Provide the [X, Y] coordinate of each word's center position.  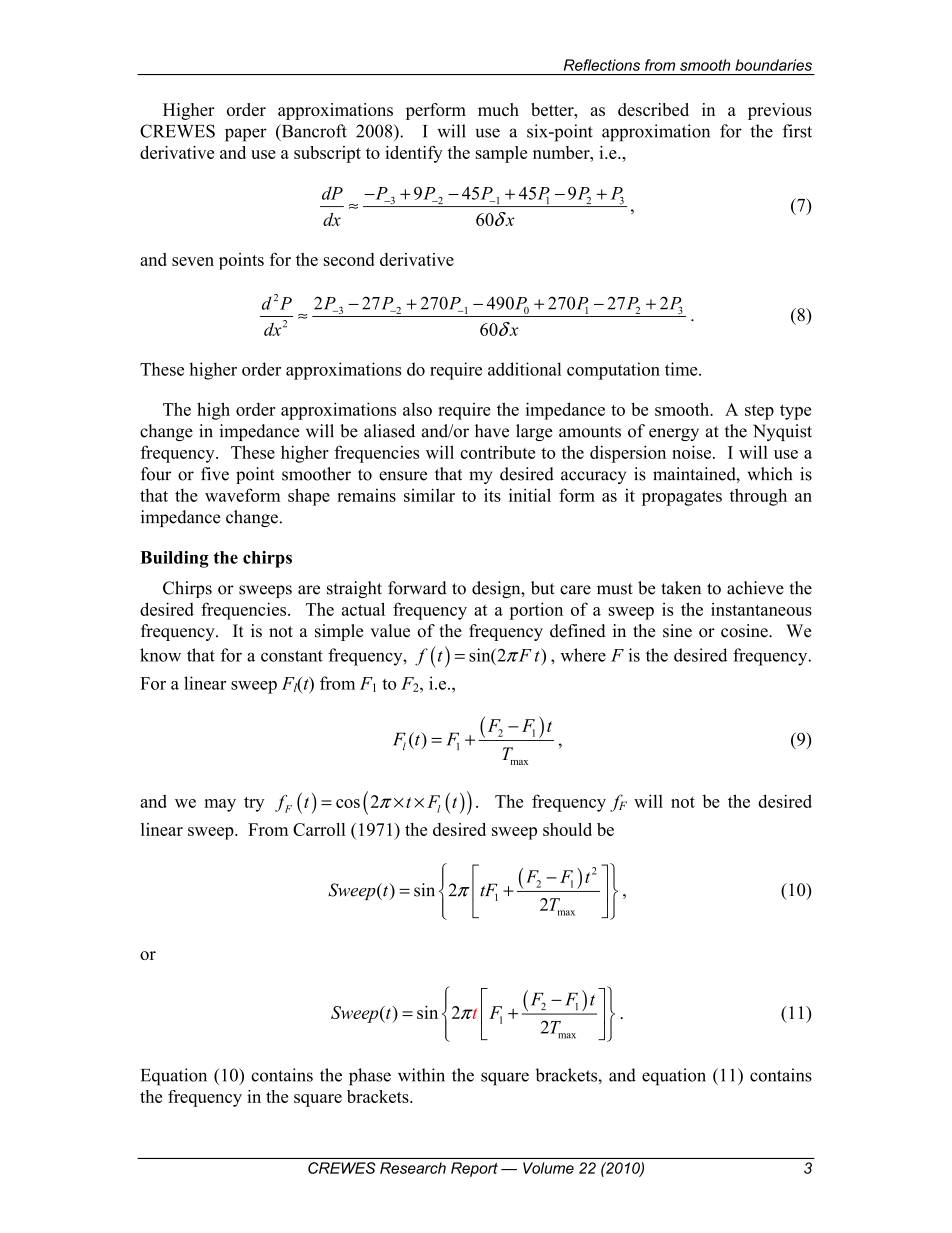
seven [193, 261]
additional [525, 369]
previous [780, 111]
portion [536, 611]
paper [246, 135]
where [583, 655]
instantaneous [761, 609]
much [498, 109]
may [220, 805]
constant [292, 656]
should [567, 829]
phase [370, 1077]
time [682, 369]
